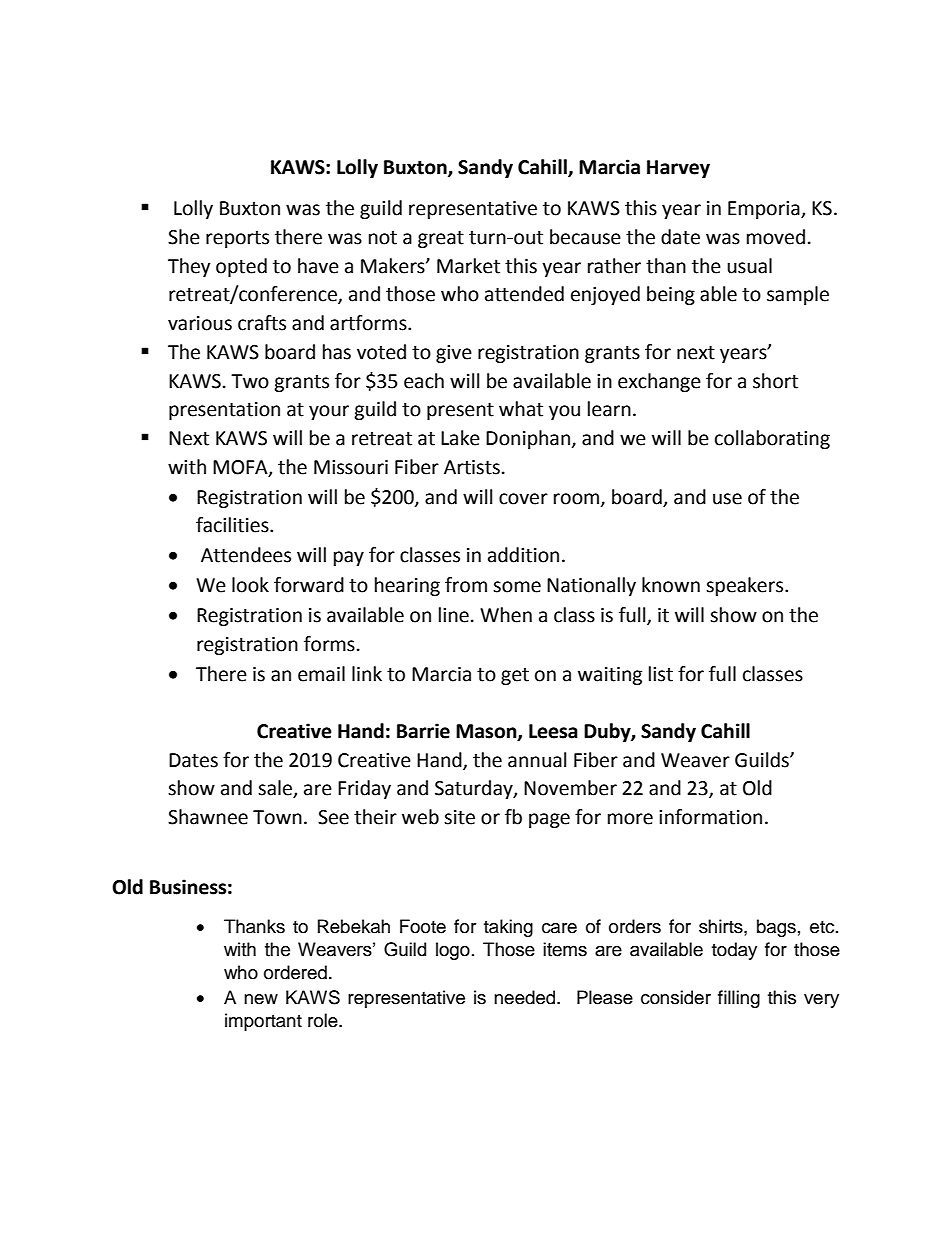  What do you see at coordinates (276, 789) in the screenshot?
I see `sale` at bounding box center [276, 789].
